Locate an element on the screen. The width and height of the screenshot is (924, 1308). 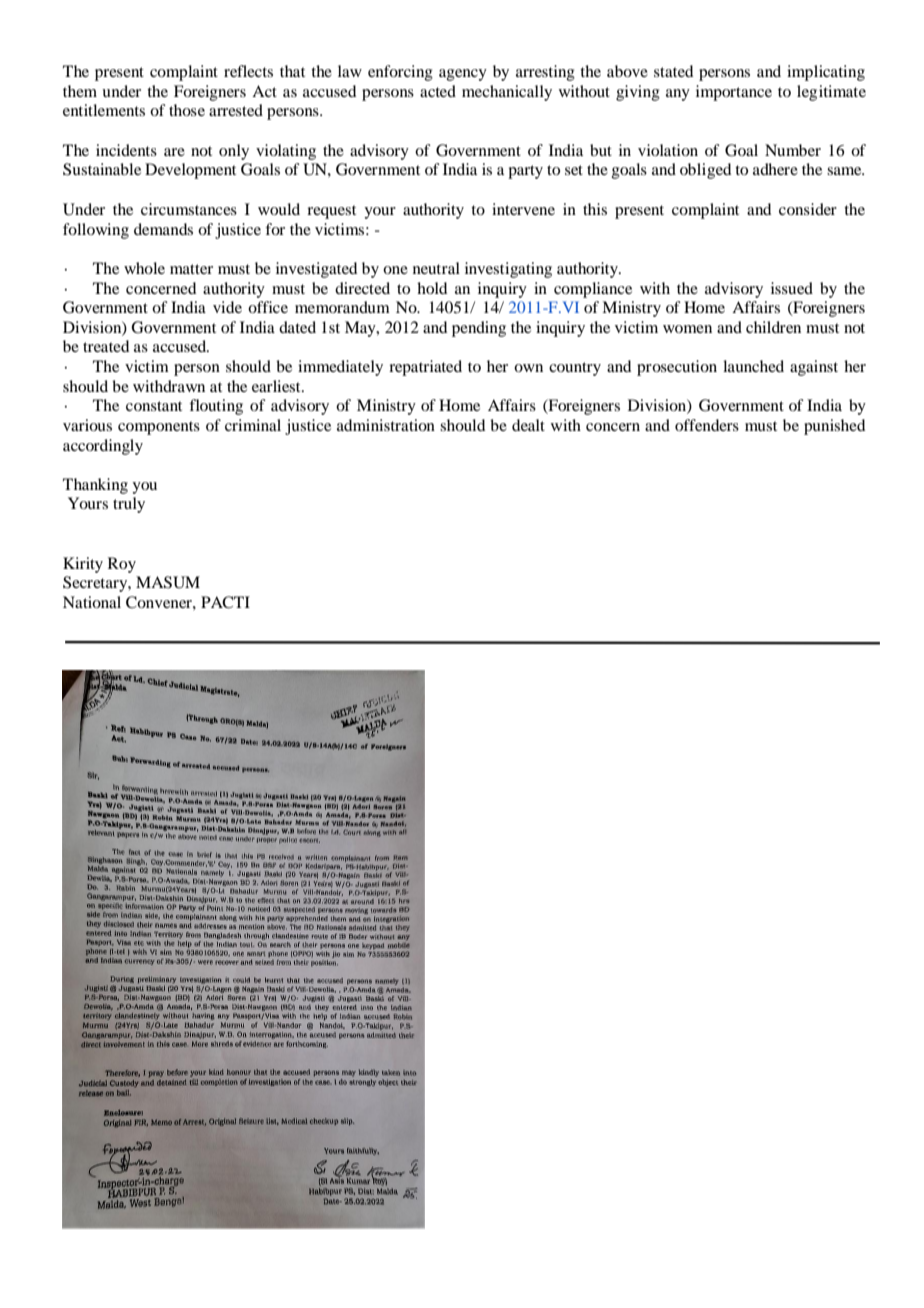
administration is located at coordinates (386, 425).
